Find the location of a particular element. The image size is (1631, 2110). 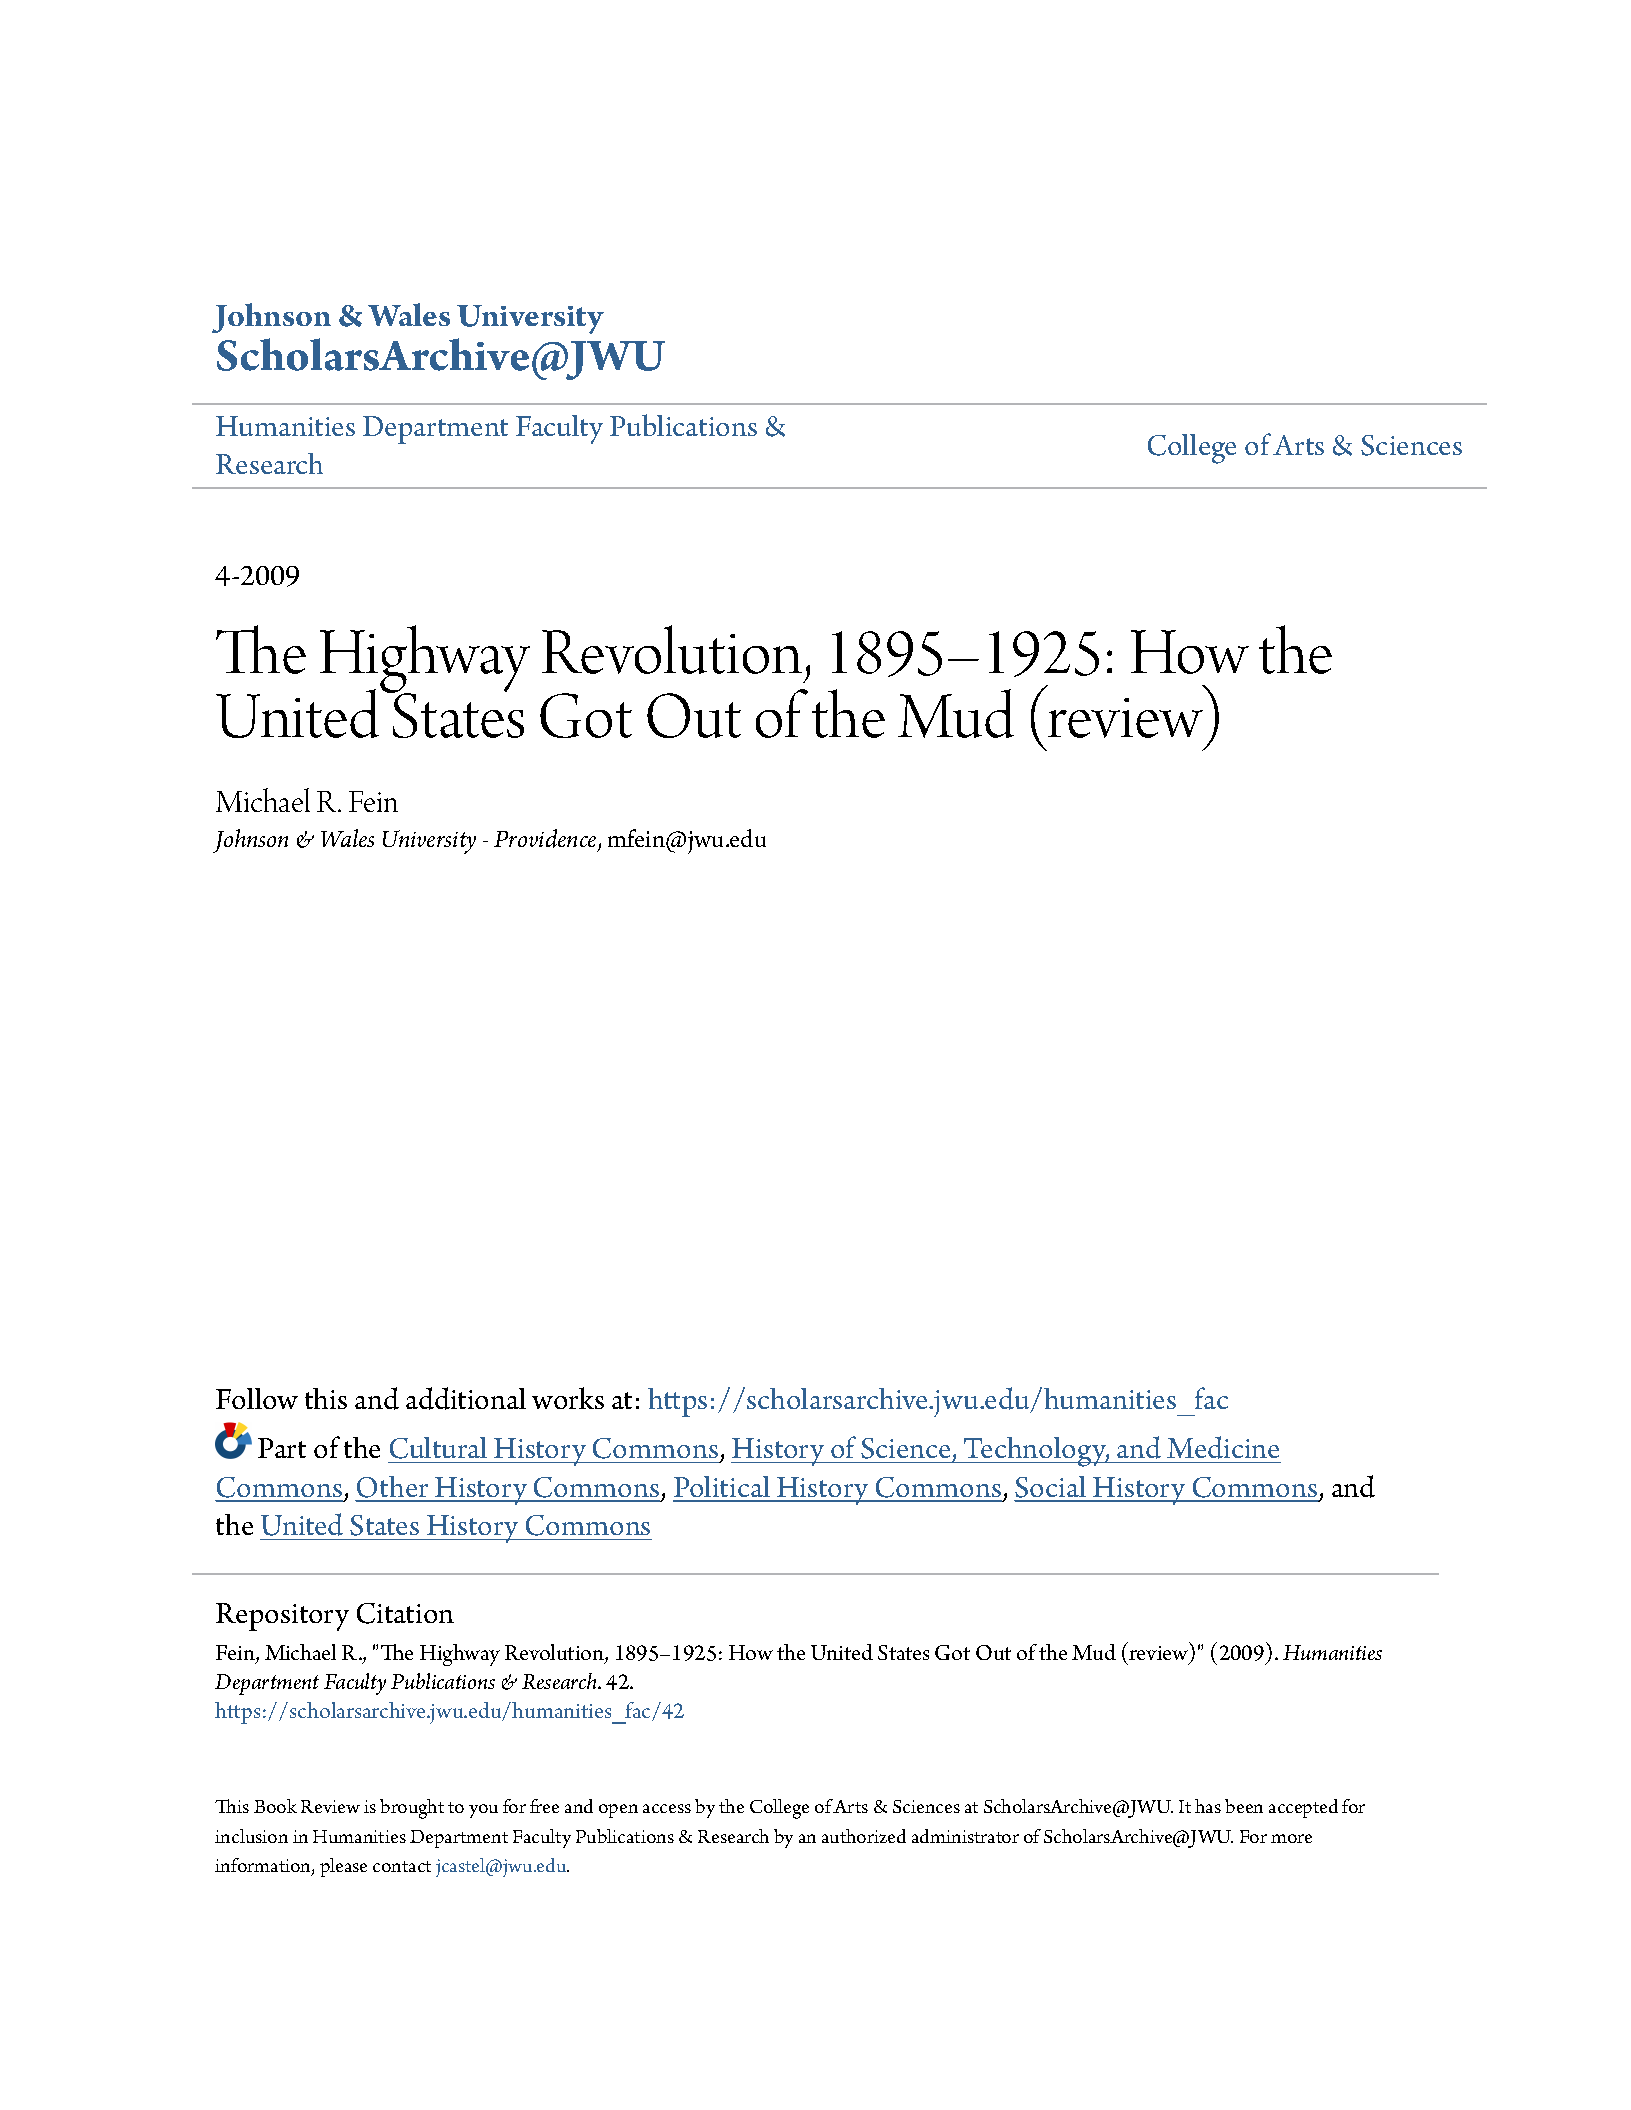

works is located at coordinates (568, 1398).
